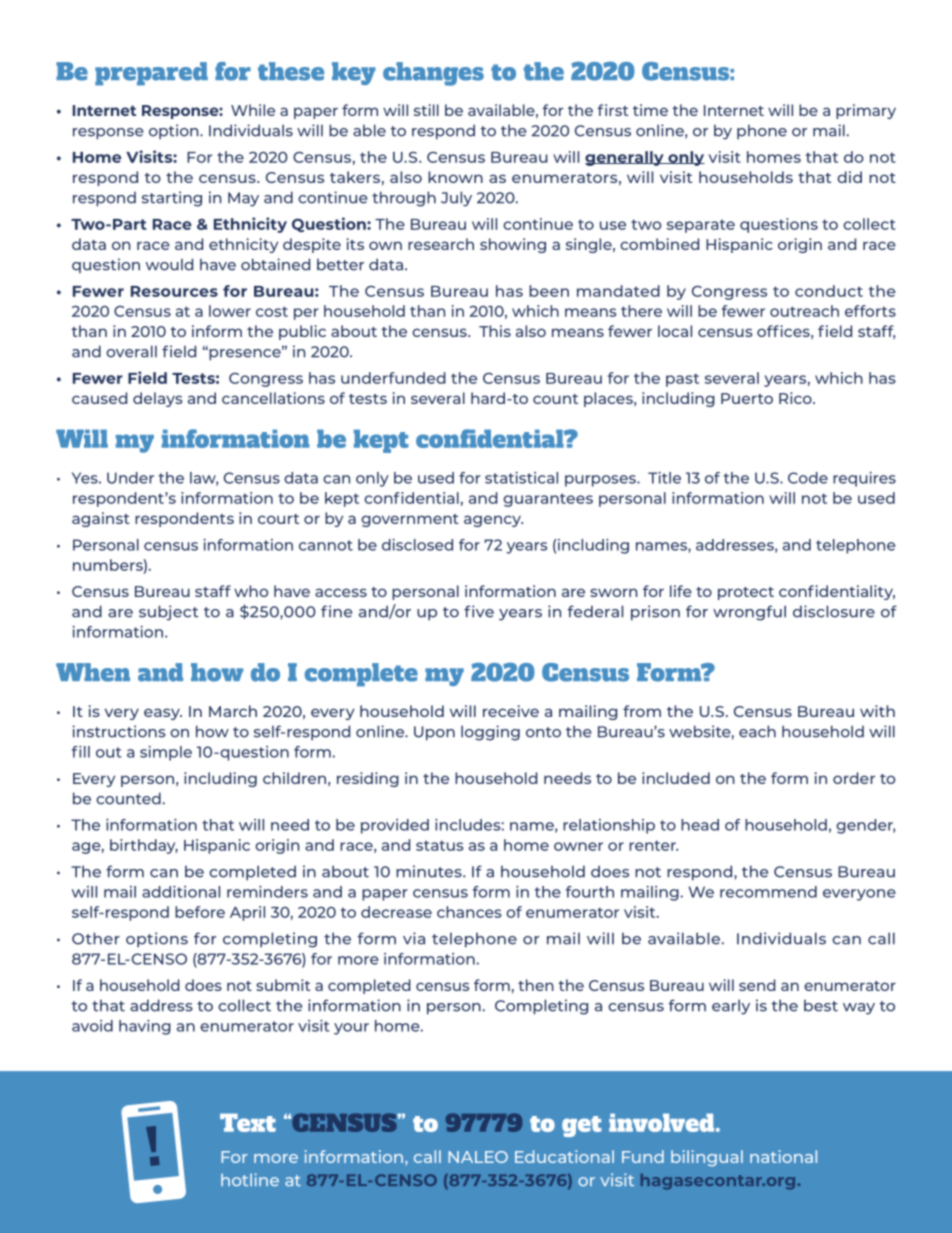  What do you see at coordinates (440, 845) in the screenshot?
I see `status` at bounding box center [440, 845].
